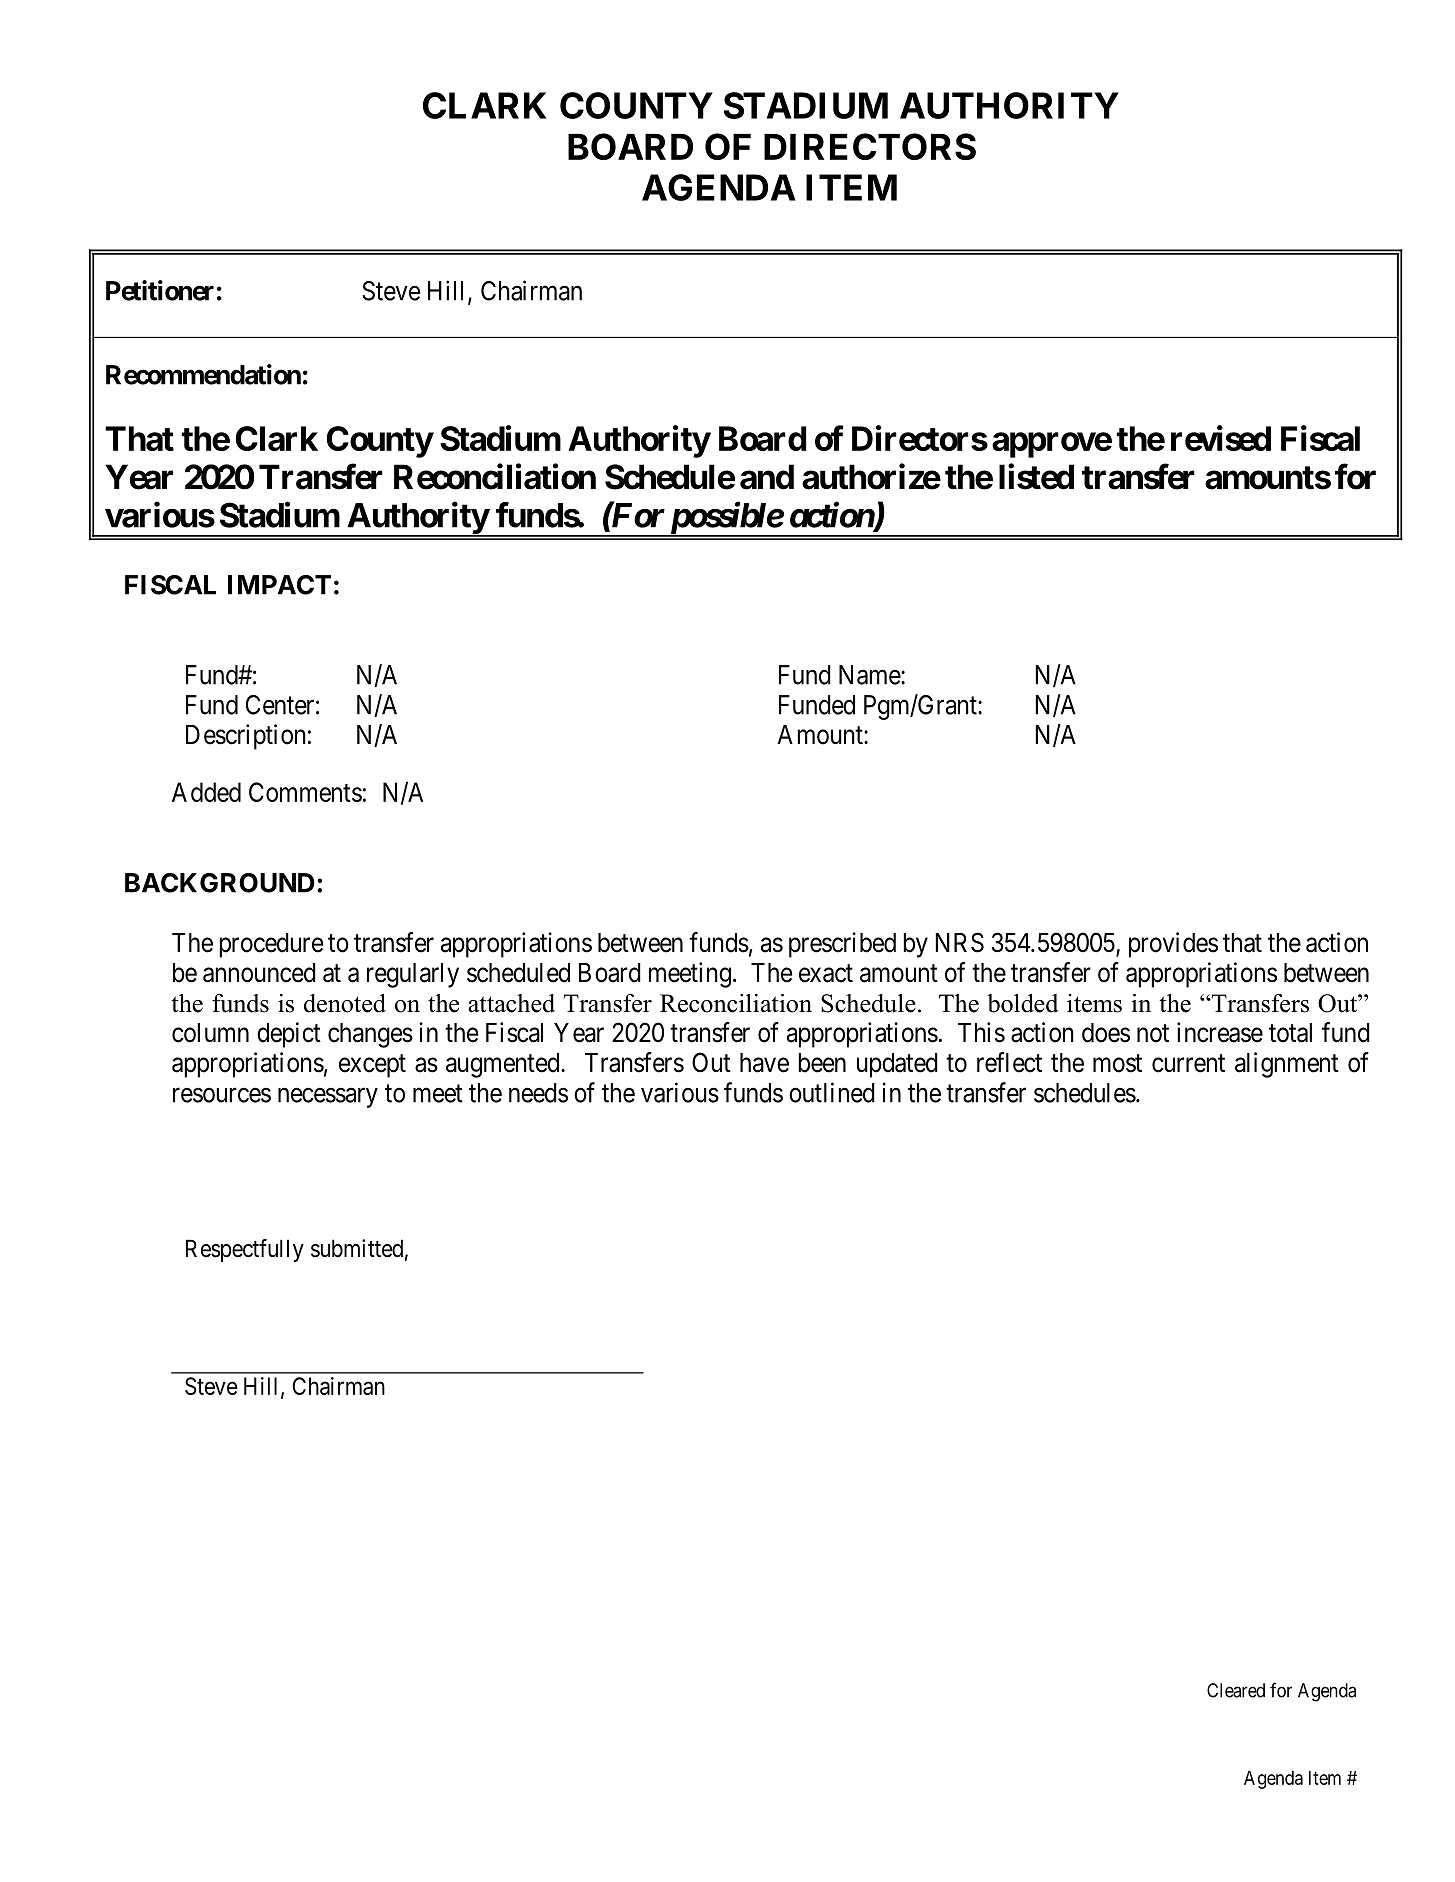 The width and height of the document is (1455, 1882). What do you see at coordinates (826, 973) in the document?
I see `exact` at bounding box center [826, 973].
